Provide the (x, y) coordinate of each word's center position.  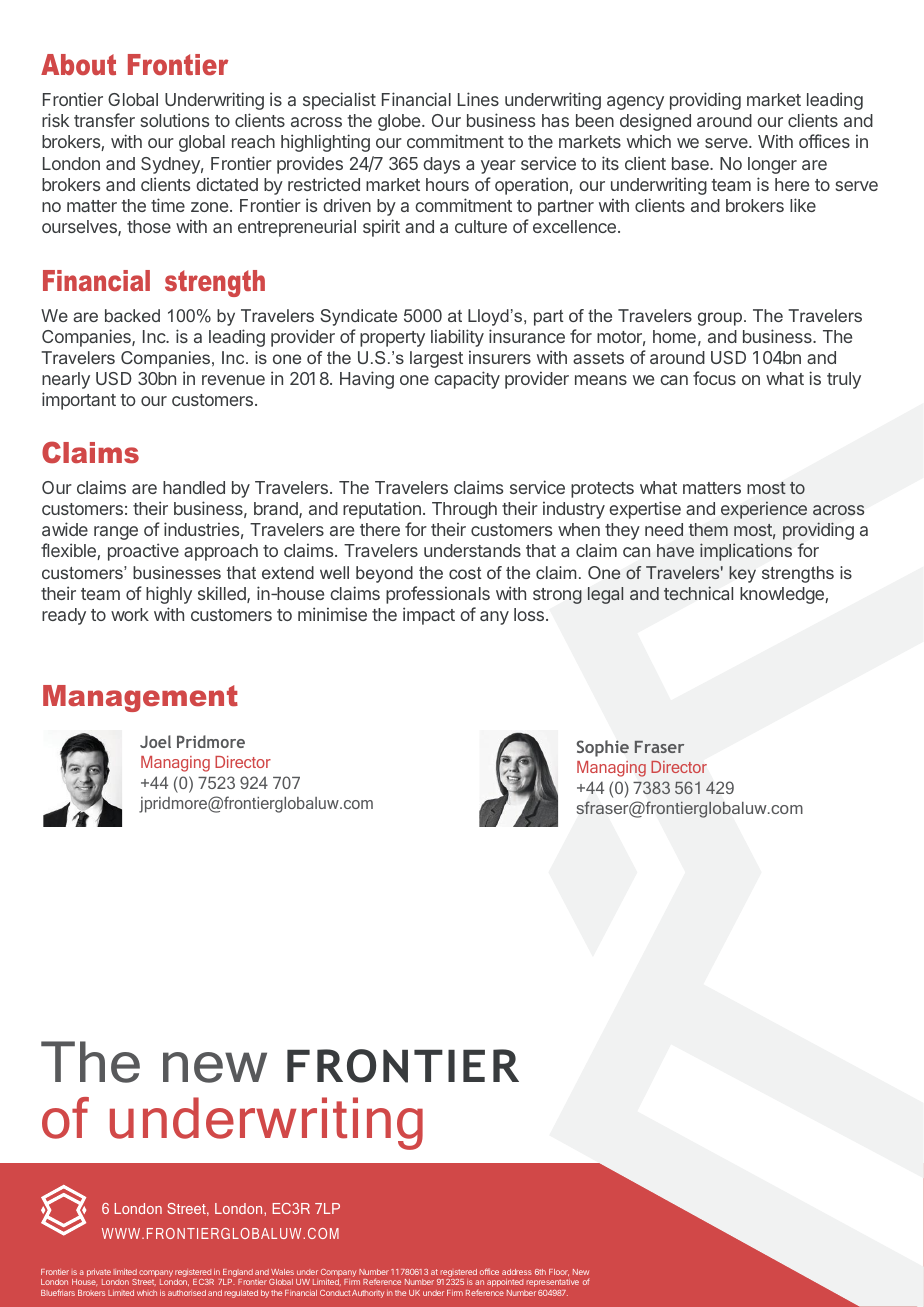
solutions (175, 120)
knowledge (783, 595)
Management (140, 698)
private (99, 1274)
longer (772, 165)
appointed (505, 1283)
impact (429, 616)
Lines (478, 99)
